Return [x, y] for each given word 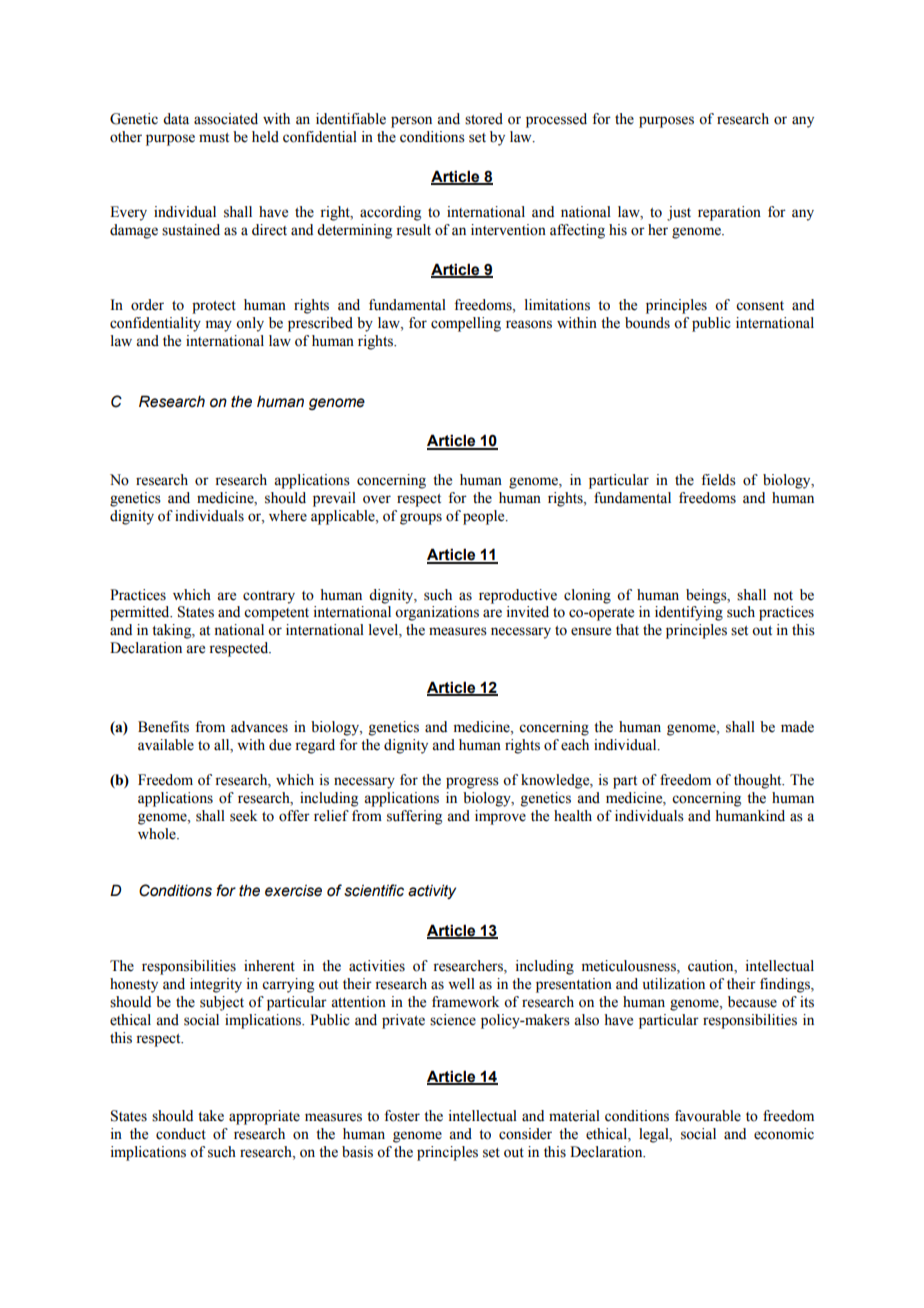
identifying [689, 613]
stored [484, 119]
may [219, 326]
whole [158, 834]
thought [759, 781]
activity [432, 891]
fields [718, 480]
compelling [466, 324]
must [214, 138]
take [211, 1116]
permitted [141, 613]
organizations [437, 613]
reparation [729, 213]
